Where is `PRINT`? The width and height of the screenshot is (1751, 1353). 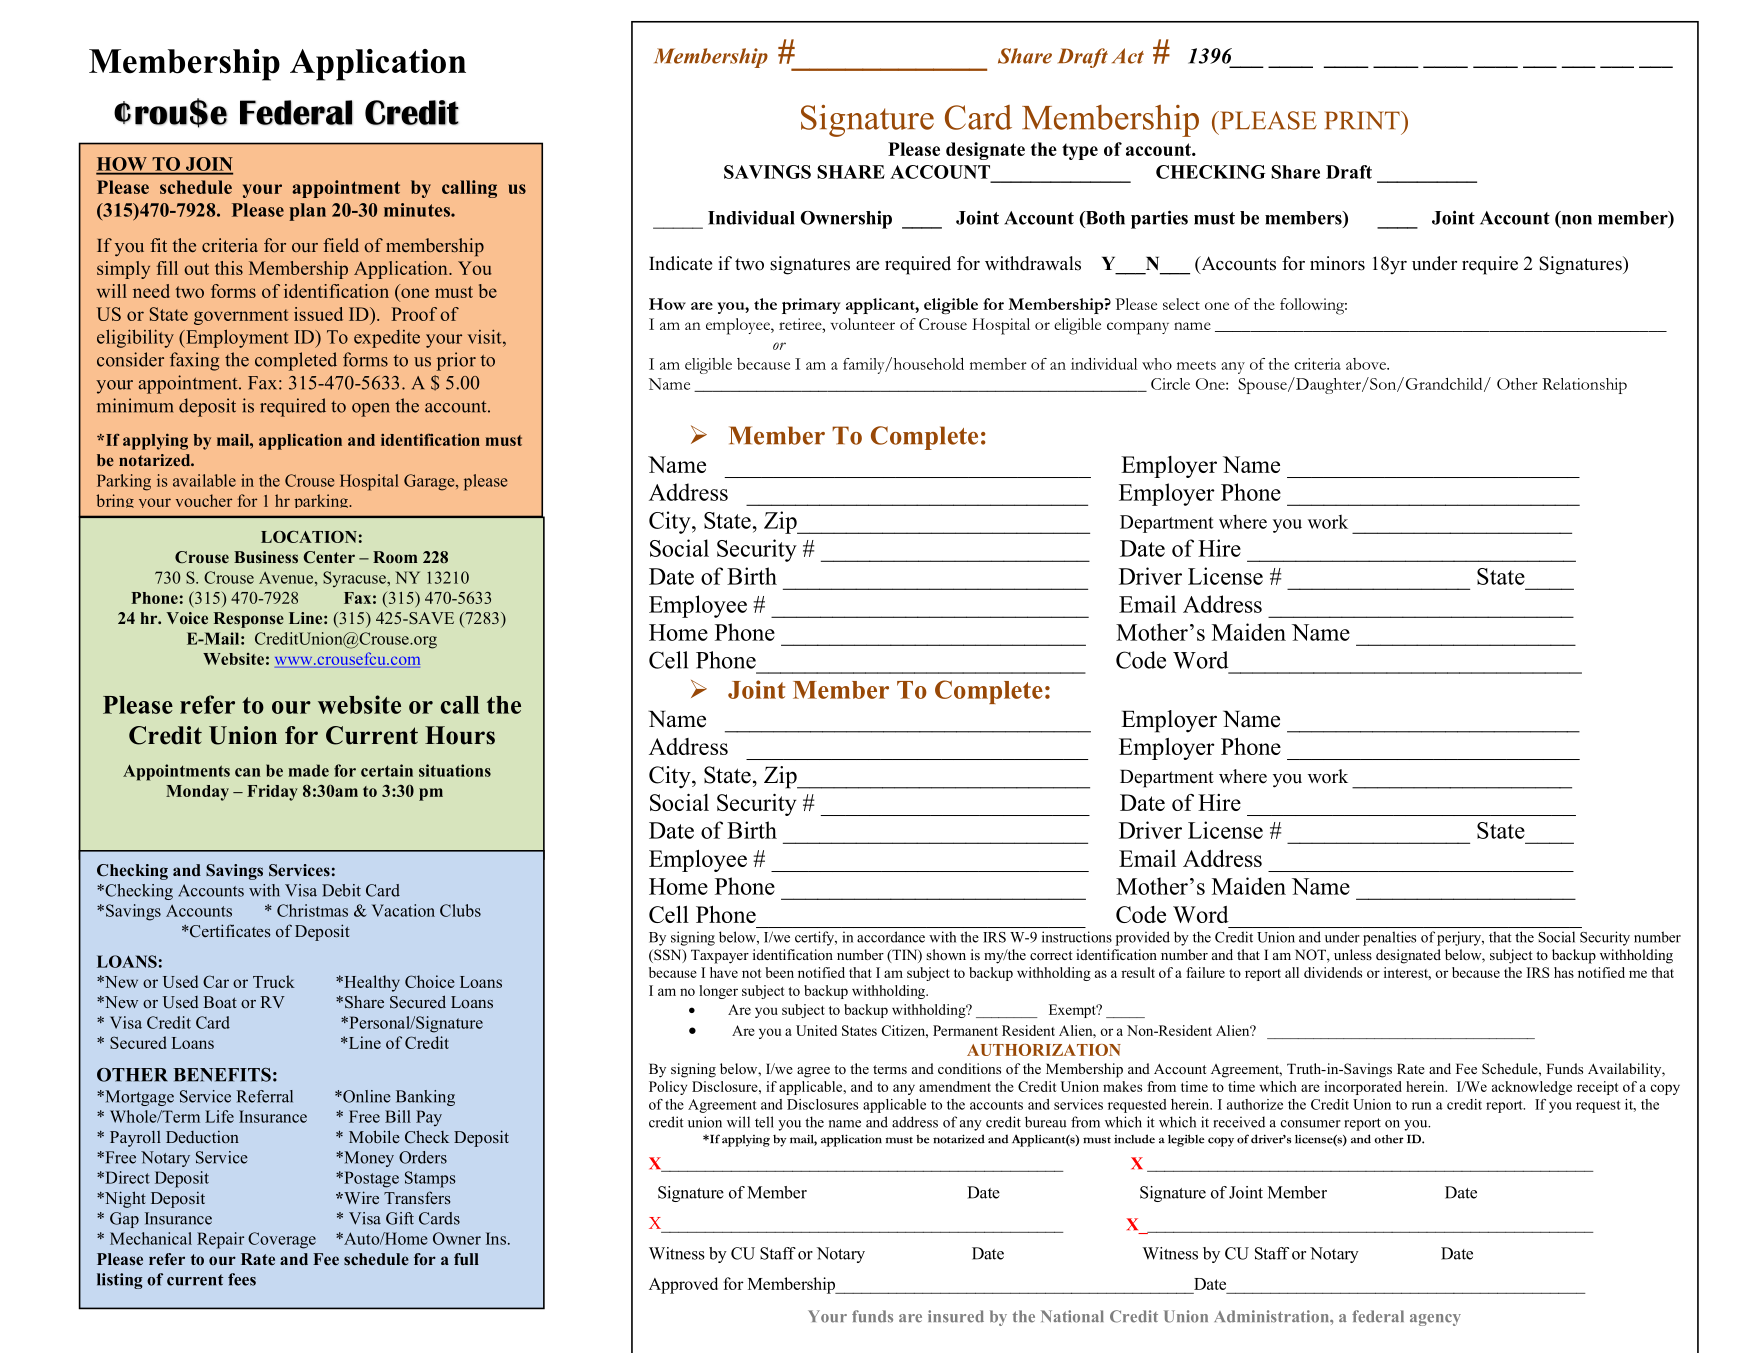
PRINT is located at coordinates (1363, 120).
